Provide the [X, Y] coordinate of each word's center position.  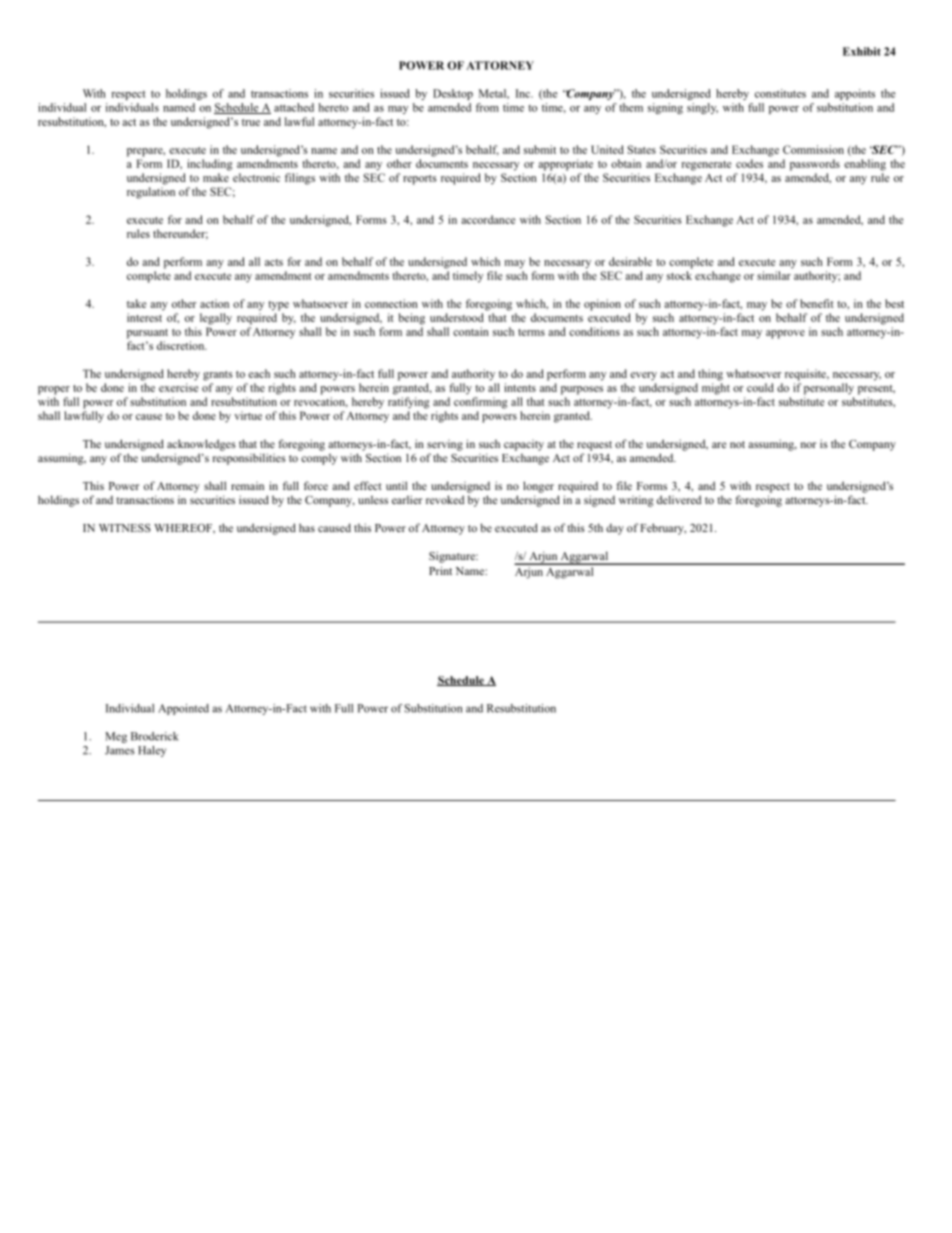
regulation [151, 193]
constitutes [780, 93]
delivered [679, 499]
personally [829, 389]
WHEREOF [184, 528]
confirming [481, 403]
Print [440, 570]
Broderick [155, 736]
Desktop [453, 94]
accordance [488, 219]
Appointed [183, 709]
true [251, 122]
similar [774, 275]
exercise [178, 387]
